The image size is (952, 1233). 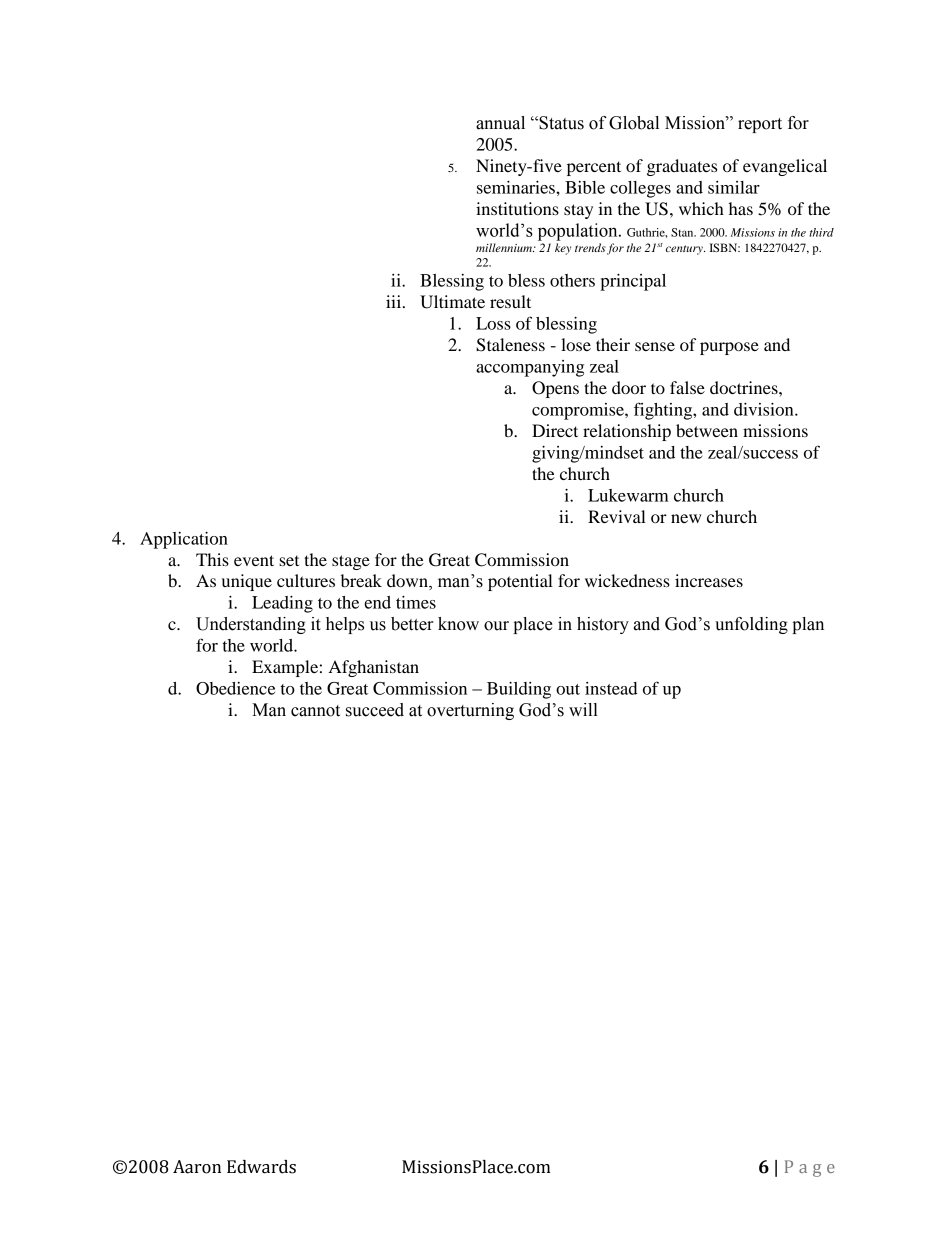 I want to click on Aaron, so click(x=197, y=1167).
